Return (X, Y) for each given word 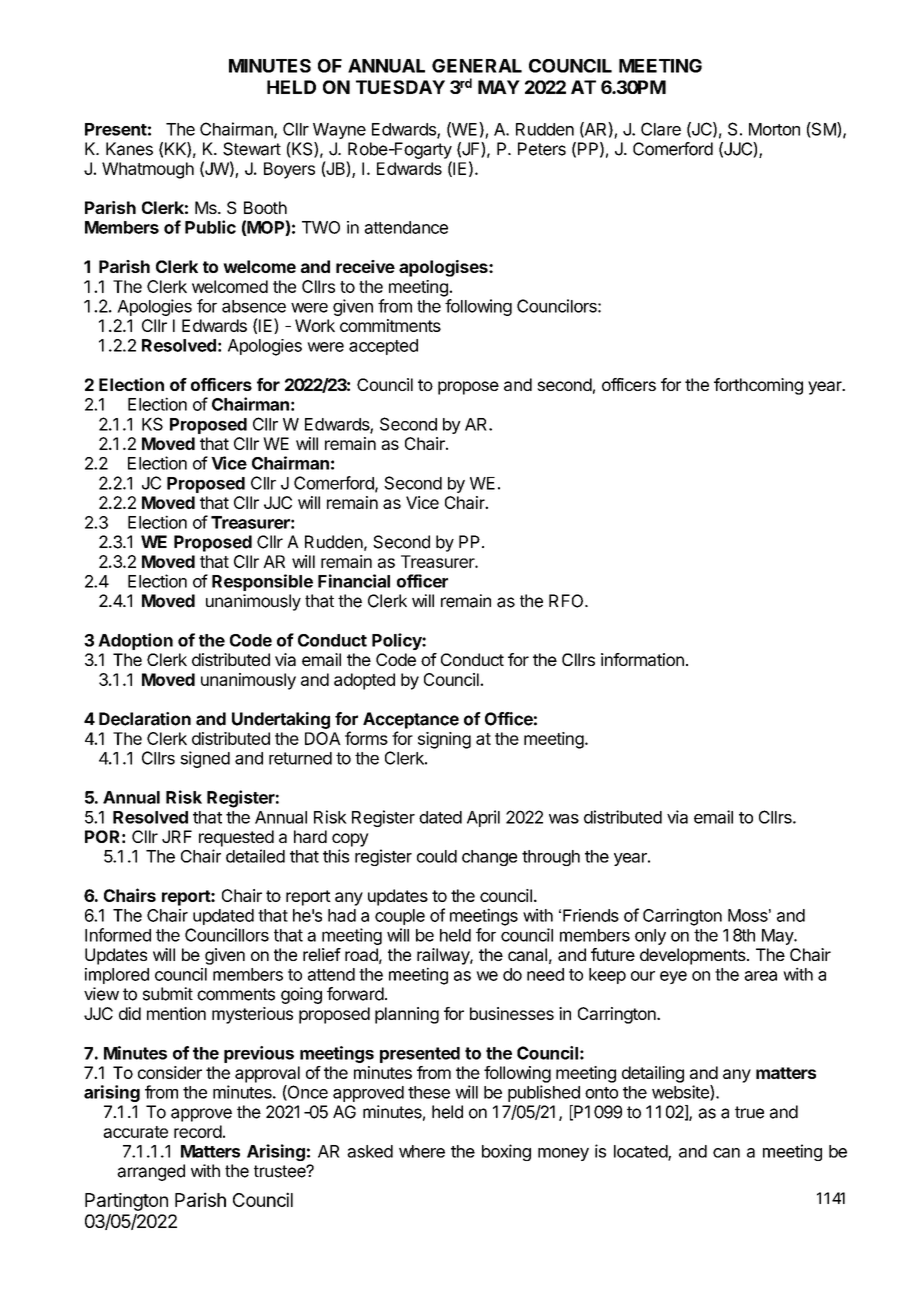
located (641, 1152)
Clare (661, 129)
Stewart (252, 149)
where (422, 1151)
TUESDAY (400, 87)
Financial (354, 581)
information (642, 659)
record (198, 1131)
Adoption (135, 641)
